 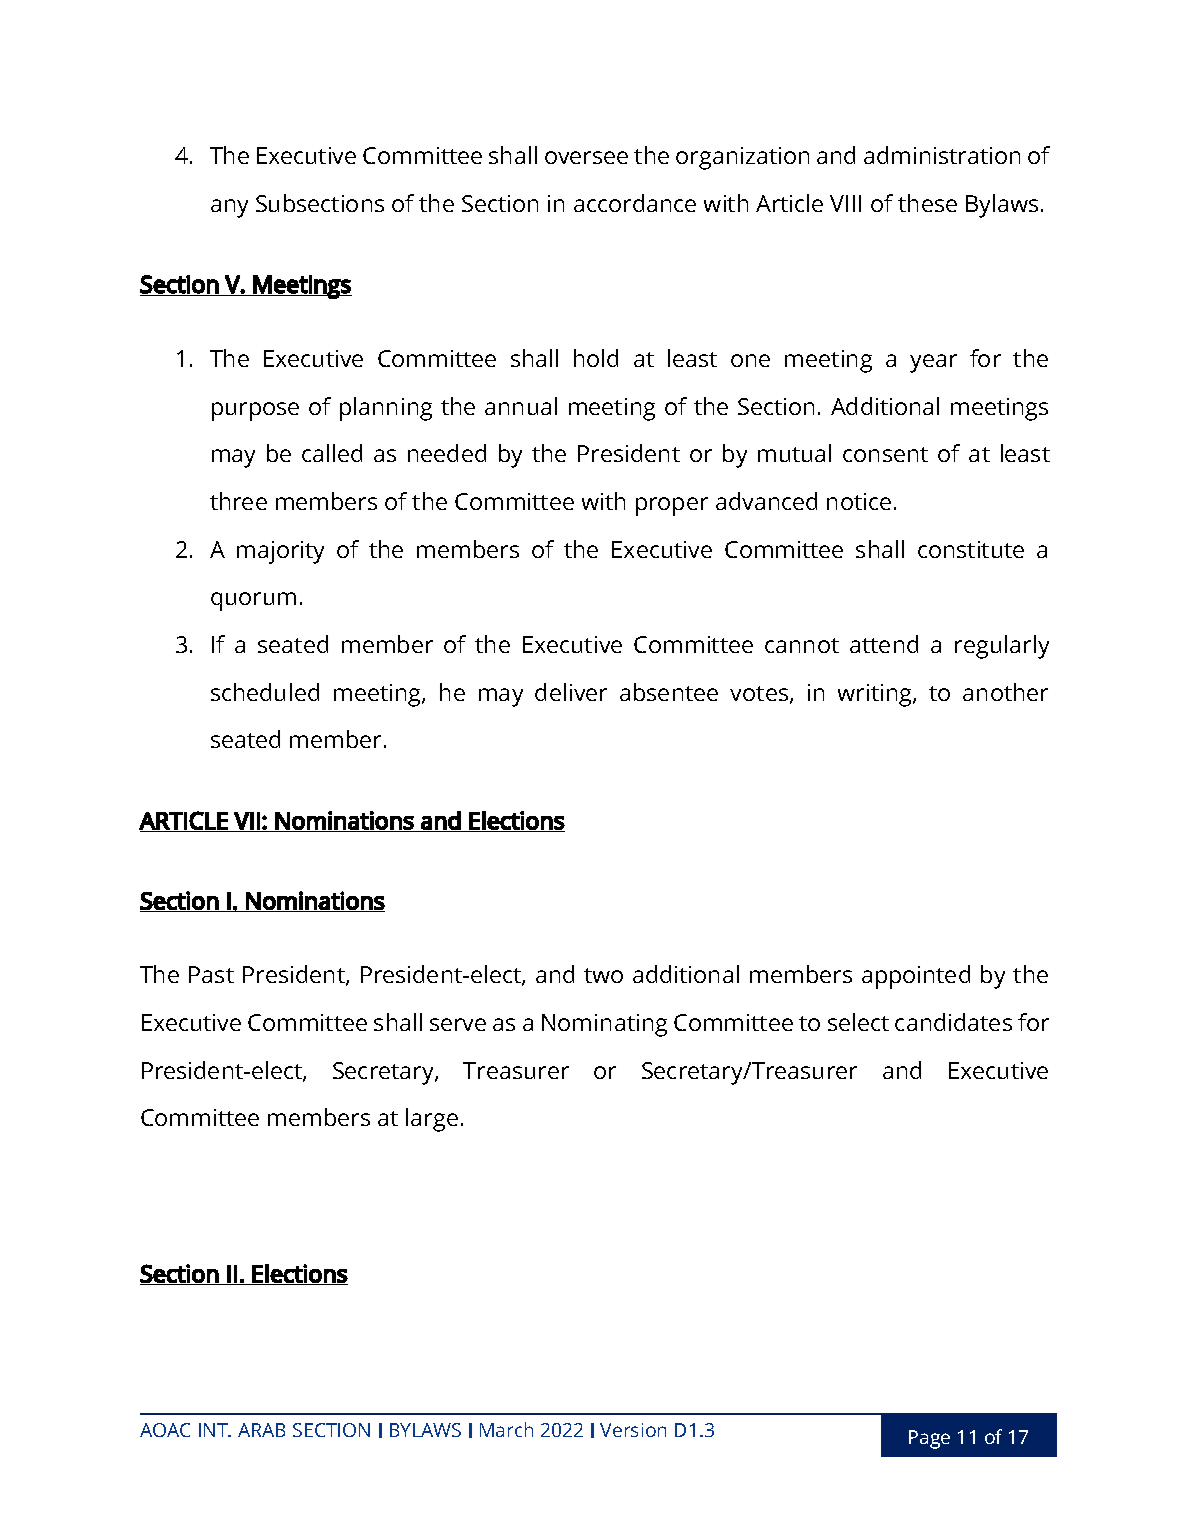 What do you see at coordinates (211, 974) in the screenshot?
I see `Past` at bounding box center [211, 974].
